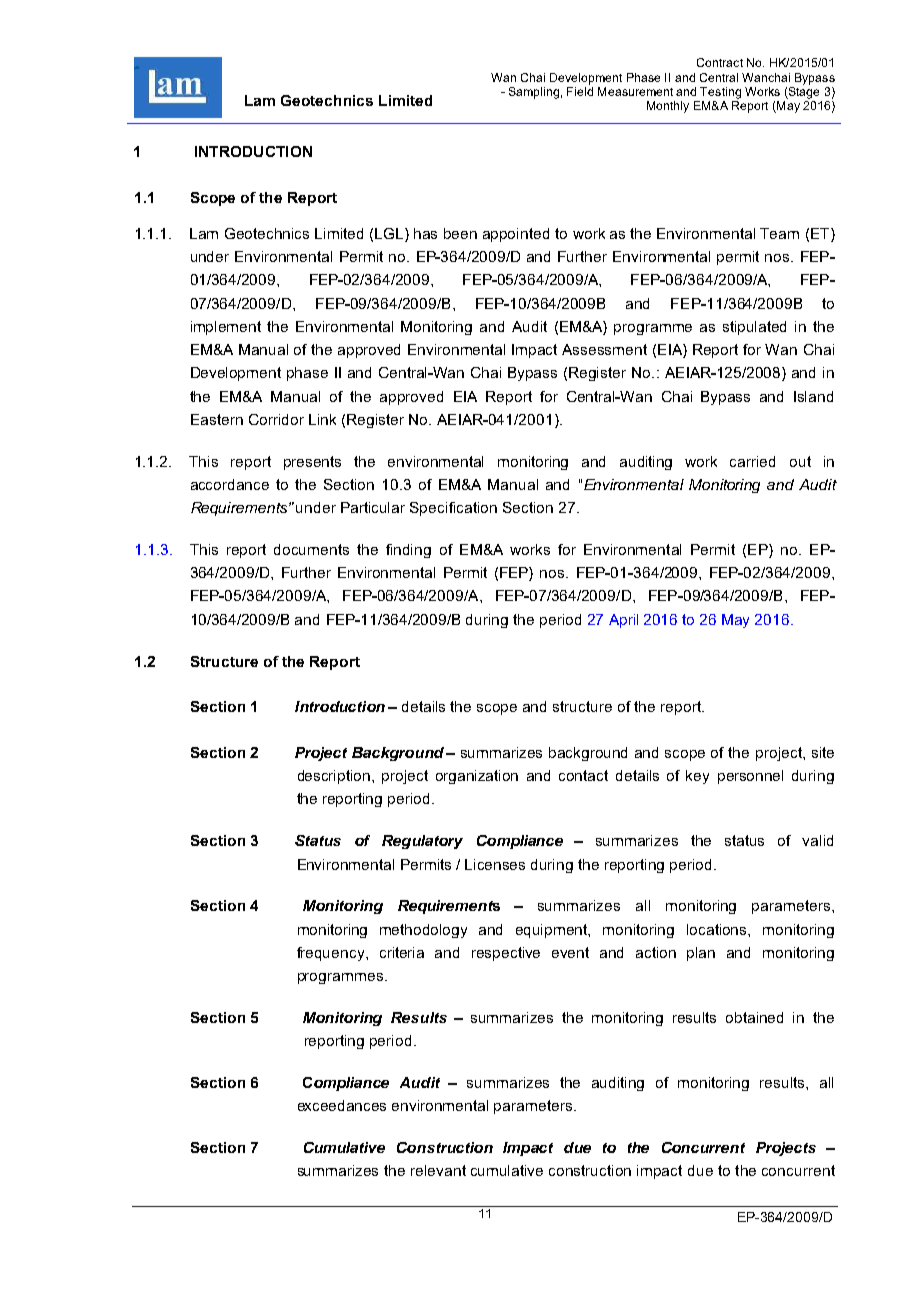  I want to click on Testing, so click(720, 93).
